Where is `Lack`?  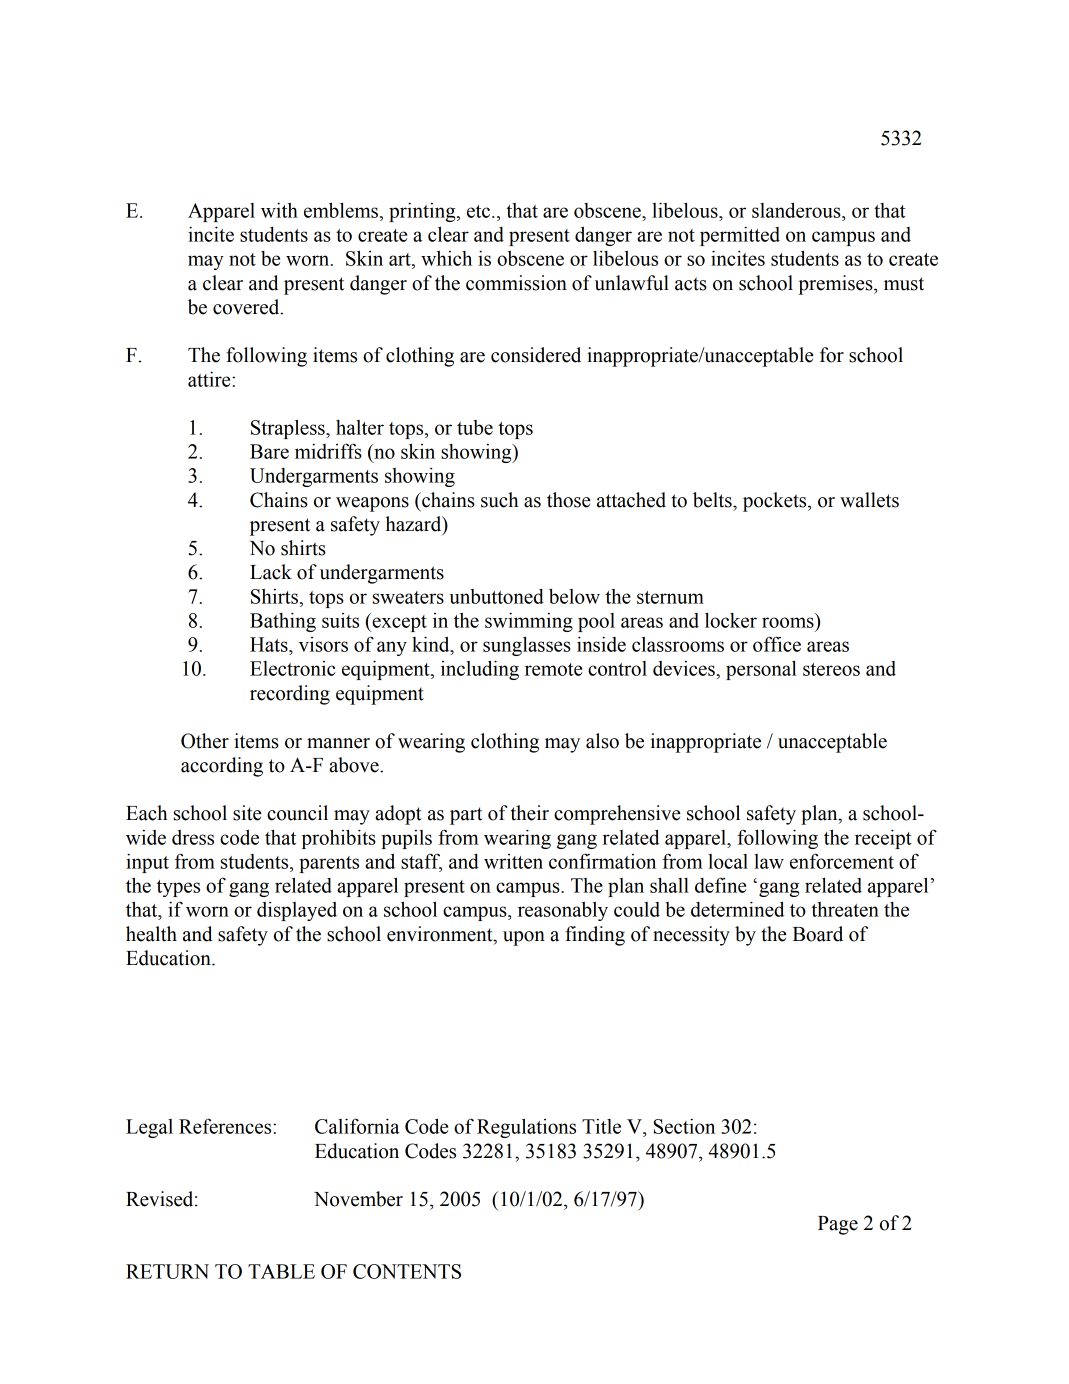
Lack is located at coordinates (271, 572).
